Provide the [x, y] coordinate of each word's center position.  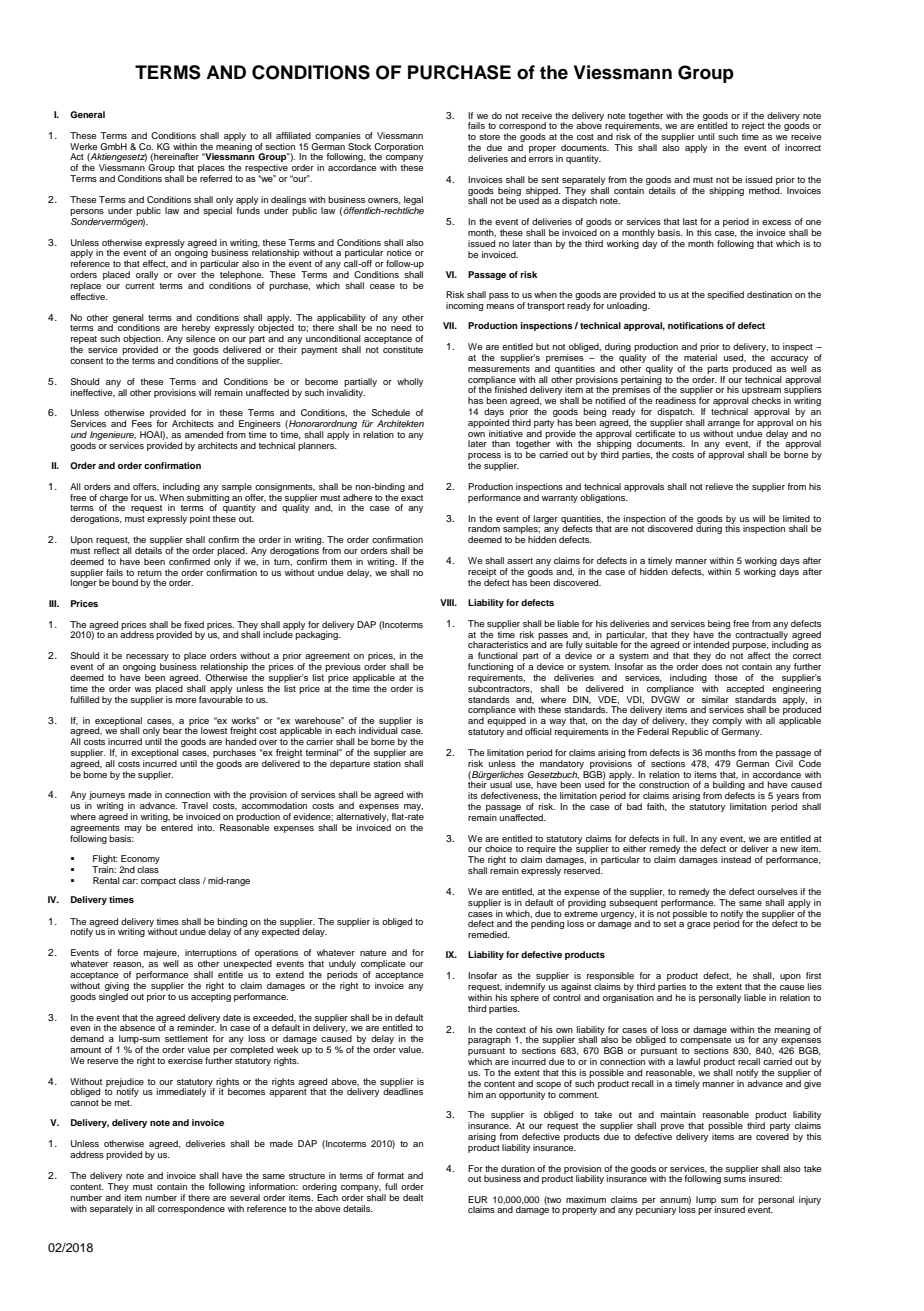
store [489, 137]
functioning [490, 669]
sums [735, 1179]
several [245, 1197]
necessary [147, 659]
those [726, 677]
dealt [413, 1197]
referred [216, 178]
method [765, 189]
